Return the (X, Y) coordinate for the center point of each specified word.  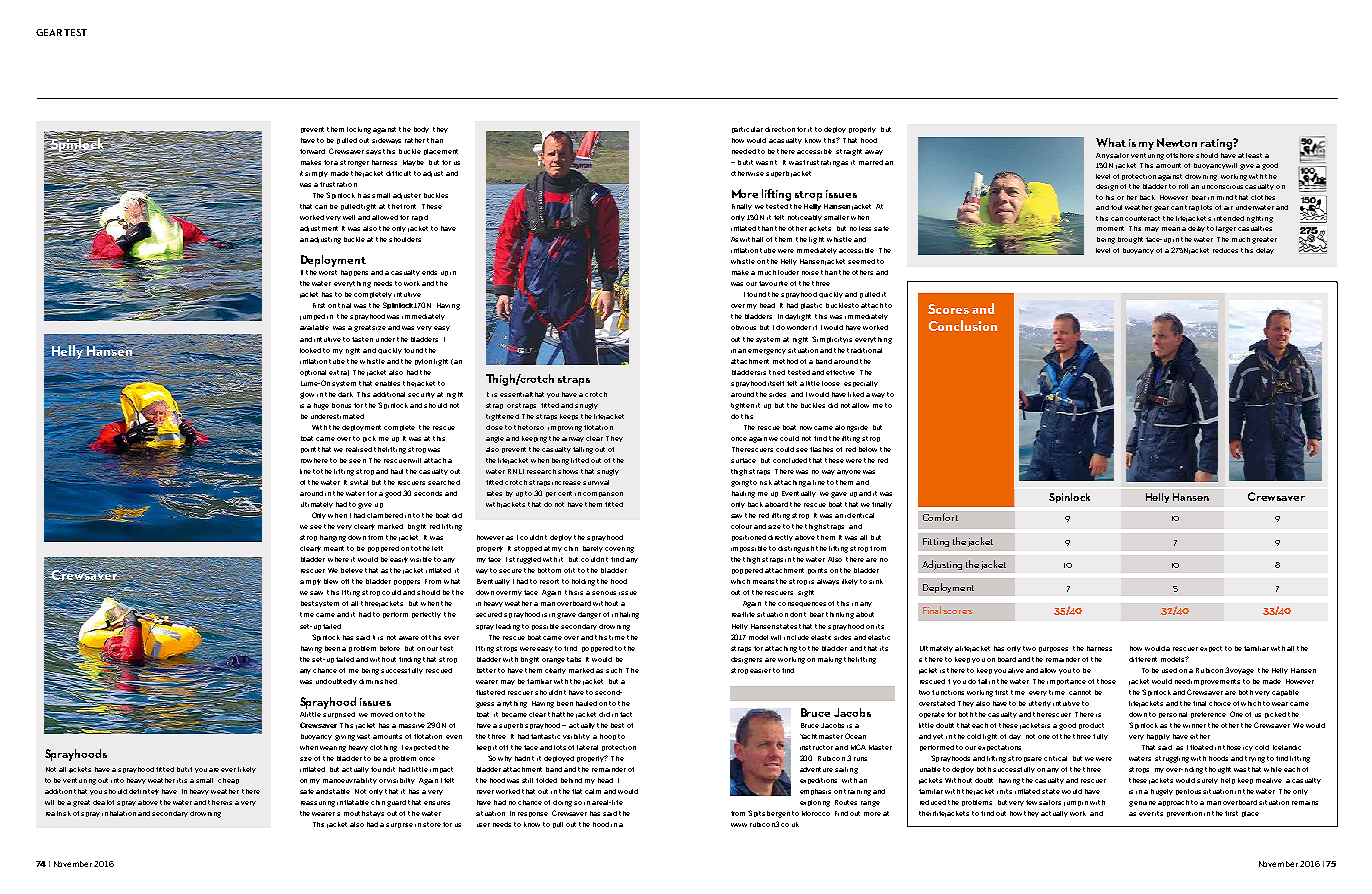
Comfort (940, 517)
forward (312, 151)
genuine (1142, 804)
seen (357, 461)
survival (596, 482)
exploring (815, 803)
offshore (1180, 155)
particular (747, 130)
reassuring (318, 804)
